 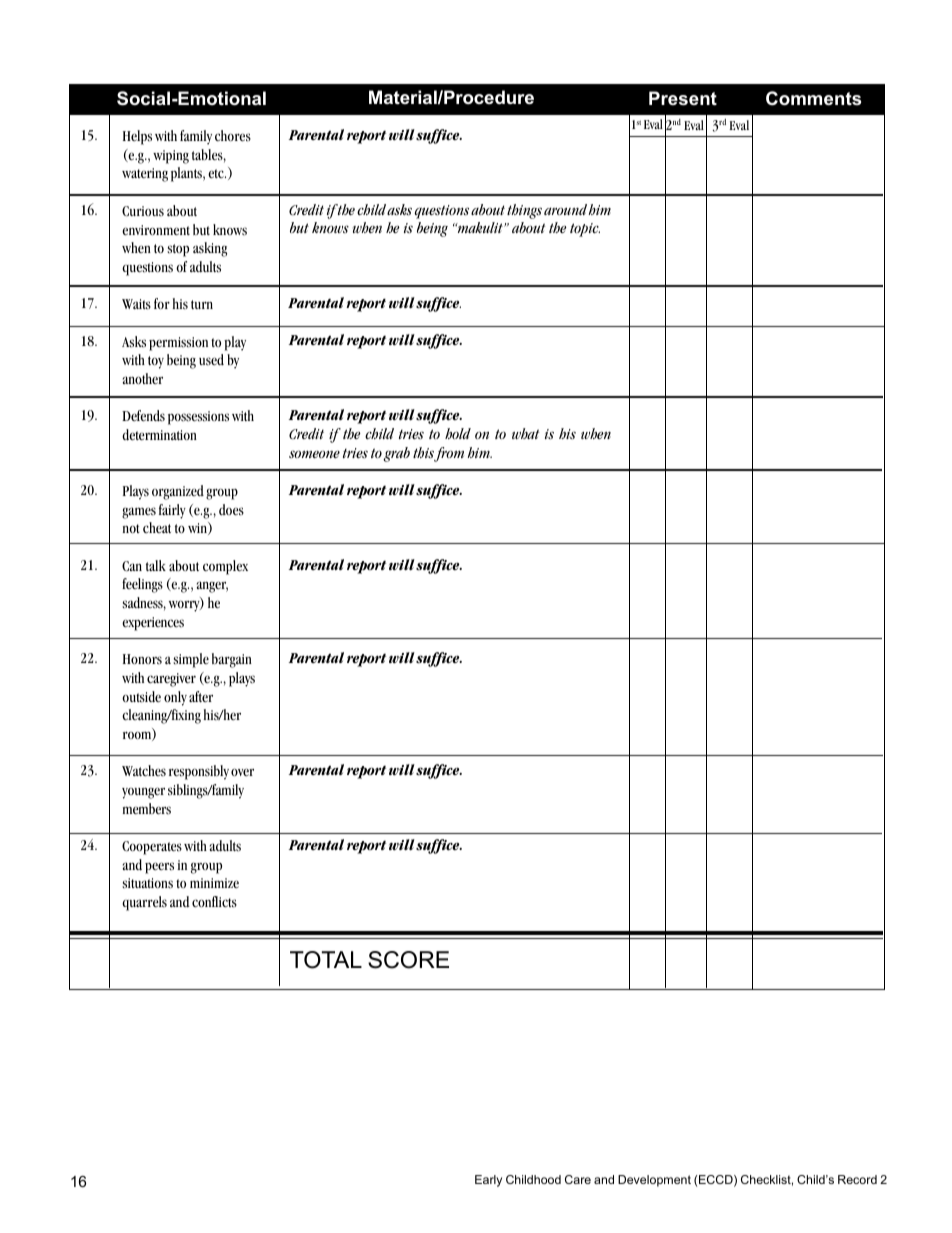 What do you see at coordinates (813, 98) in the screenshot?
I see `Comments` at bounding box center [813, 98].
